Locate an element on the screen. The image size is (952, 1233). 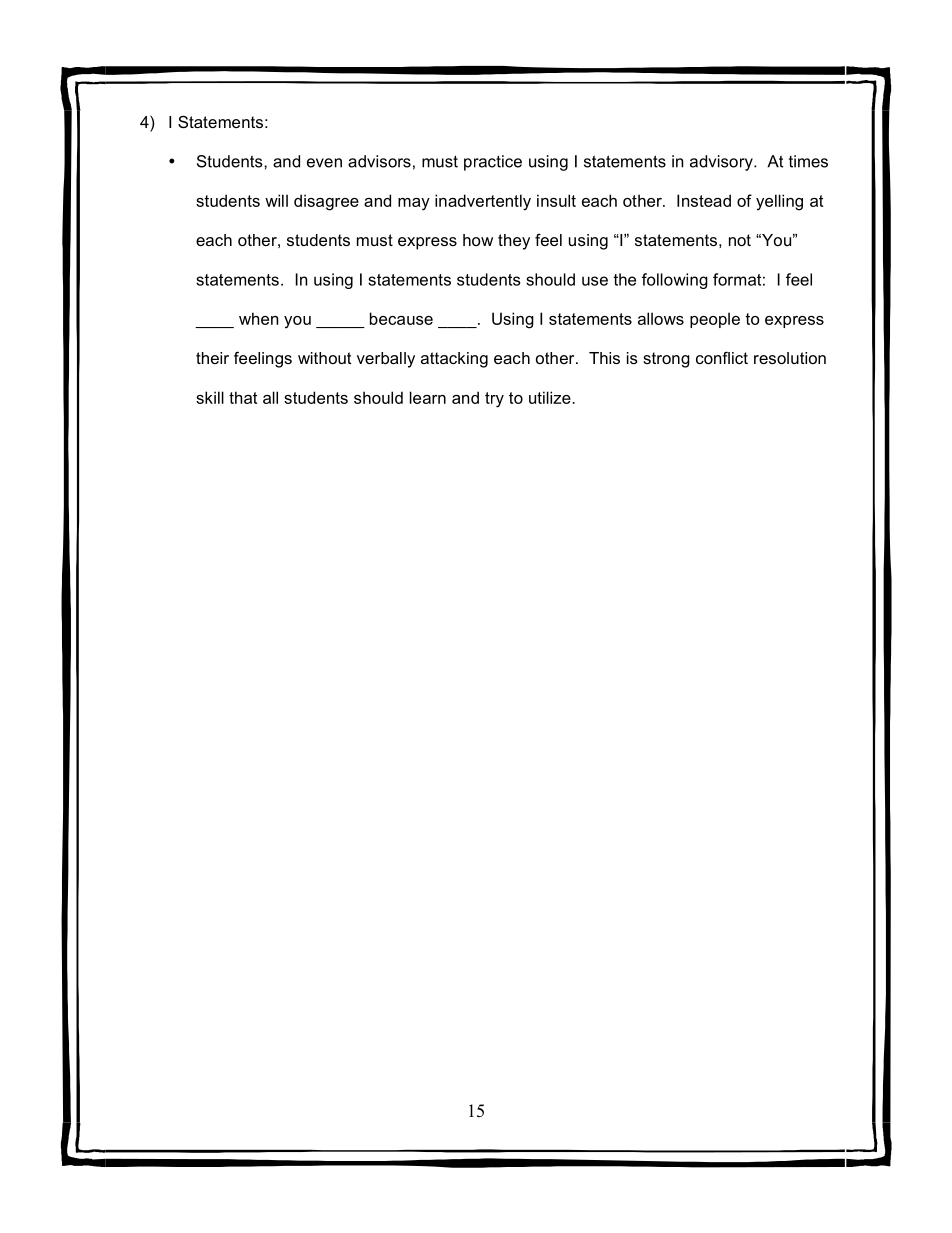
even is located at coordinates (324, 163).
